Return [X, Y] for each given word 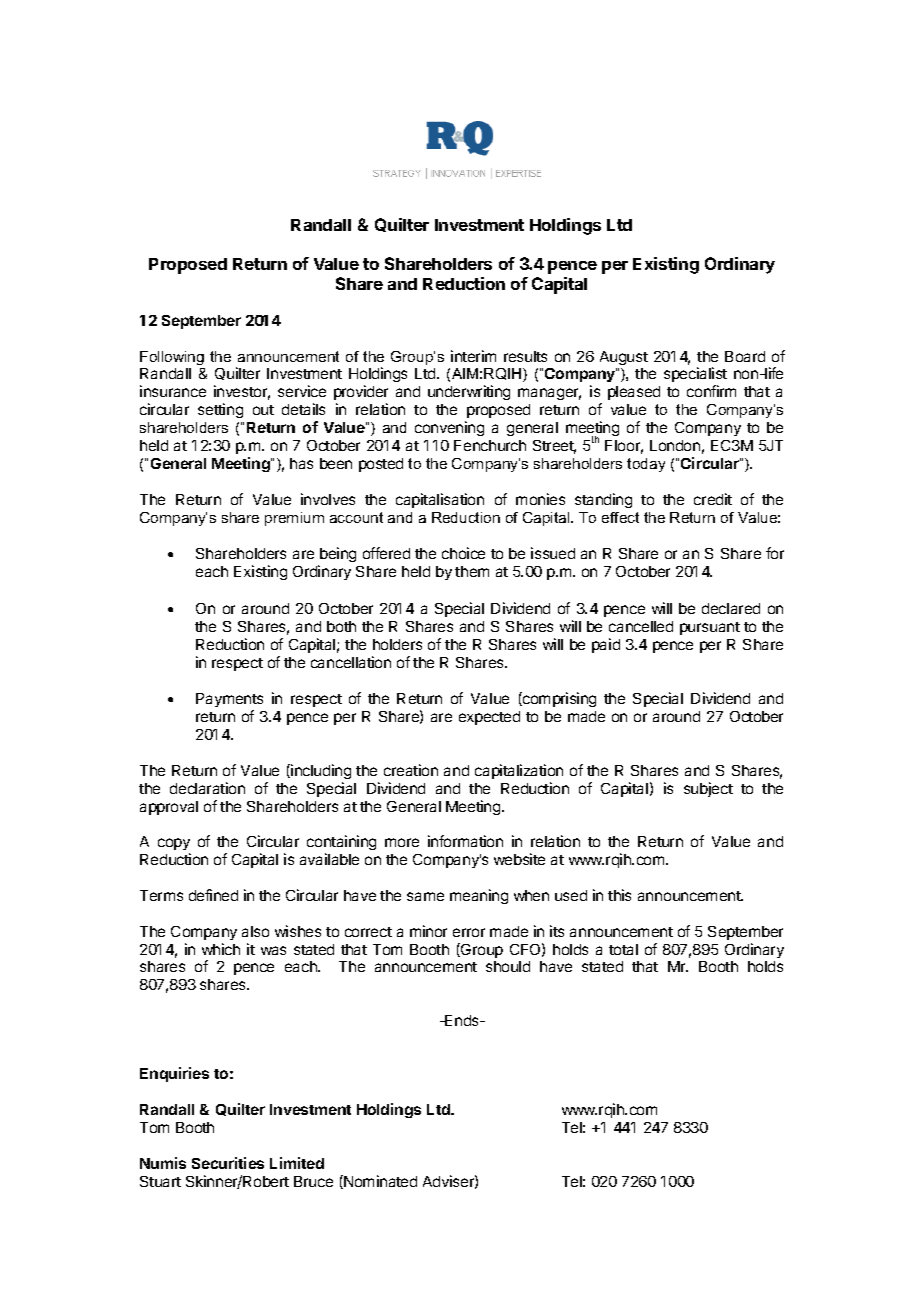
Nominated [379, 1182]
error [469, 932]
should [508, 966]
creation [411, 770]
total [623, 949]
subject [708, 789]
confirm [711, 391]
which [221, 949]
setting [220, 410]
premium [294, 519]
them [472, 571]
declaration [207, 788]
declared [731, 608]
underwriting [469, 392]
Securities [228, 1163]
